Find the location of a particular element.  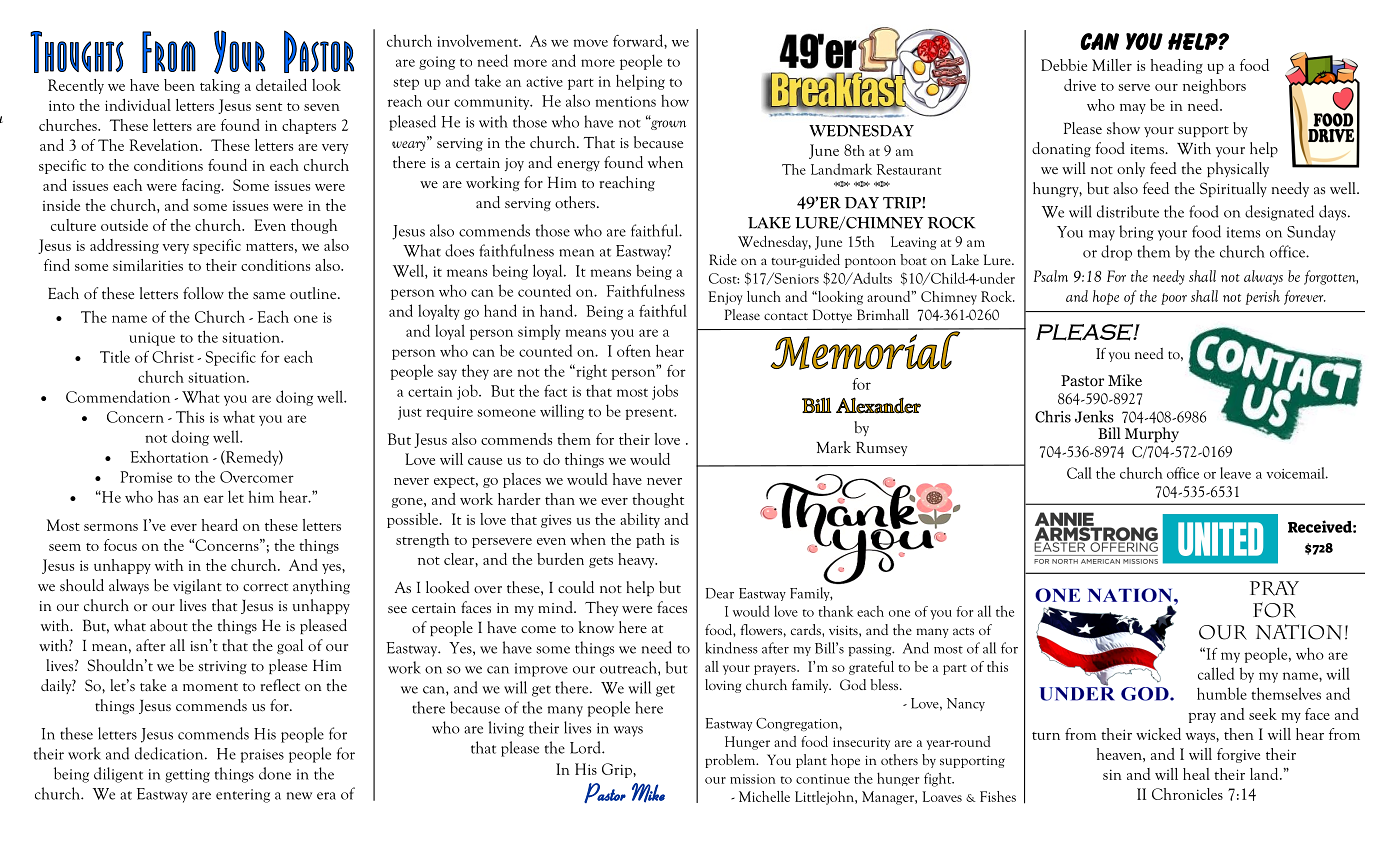

Ride is located at coordinates (723, 259).
